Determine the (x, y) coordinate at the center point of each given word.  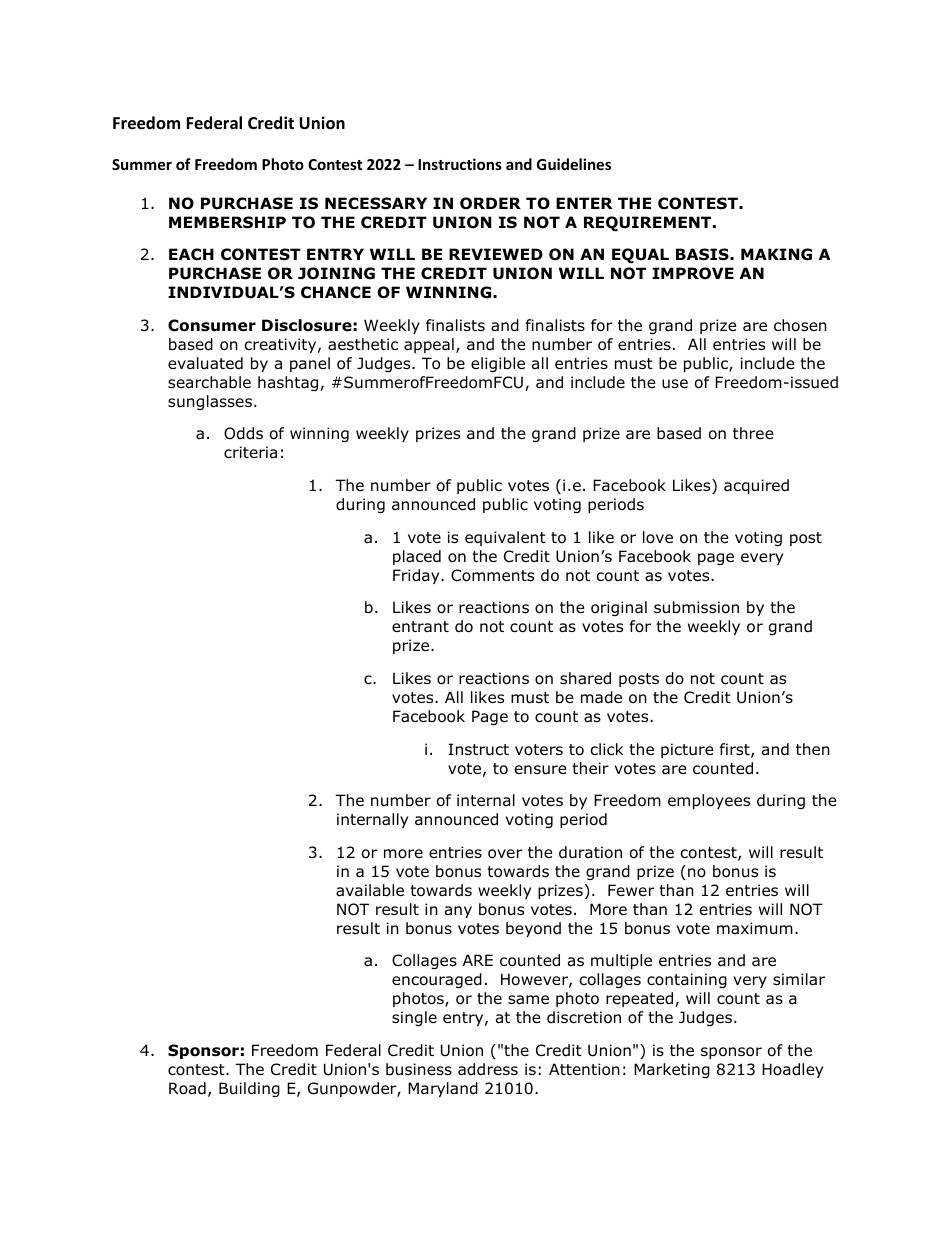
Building (249, 1089)
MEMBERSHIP (227, 222)
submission (696, 607)
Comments (492, 575)
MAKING (776, 254)
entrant (420, 627)
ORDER (490, 203)
